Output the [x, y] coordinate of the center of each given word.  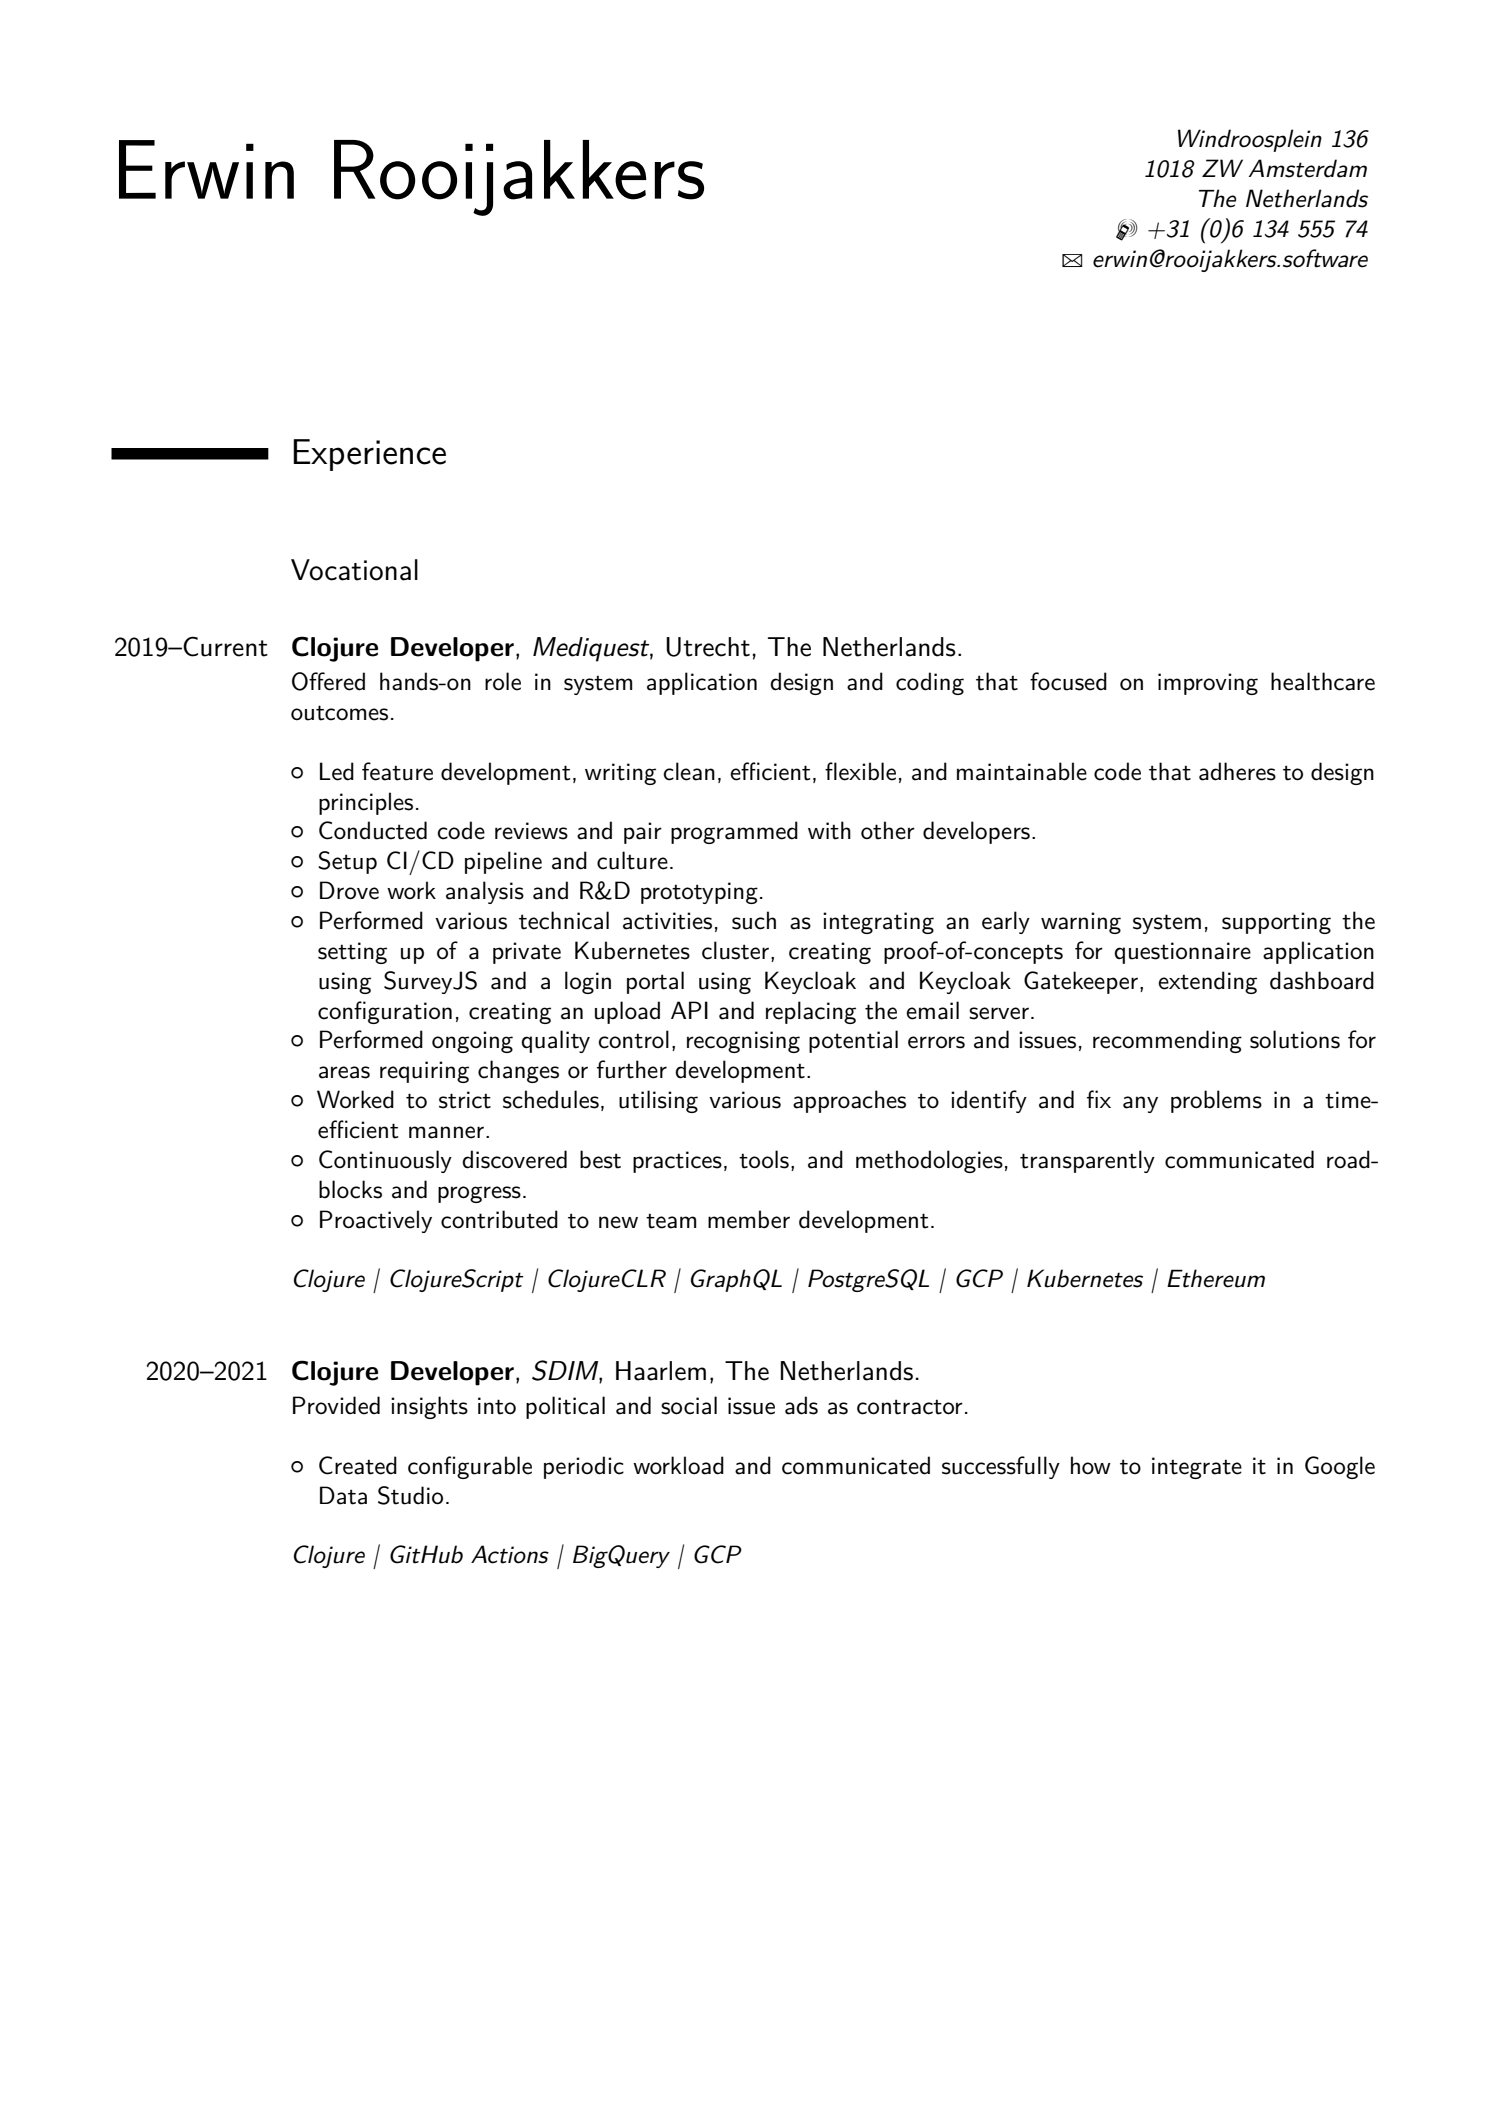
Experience [369, 455]
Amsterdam [1308, 168]
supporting [1276, 923]
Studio [410, 1495]
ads [801, 1405]
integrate [1197, 1468]
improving [1208, 684]
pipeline [503, 862]
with [829, 830]
